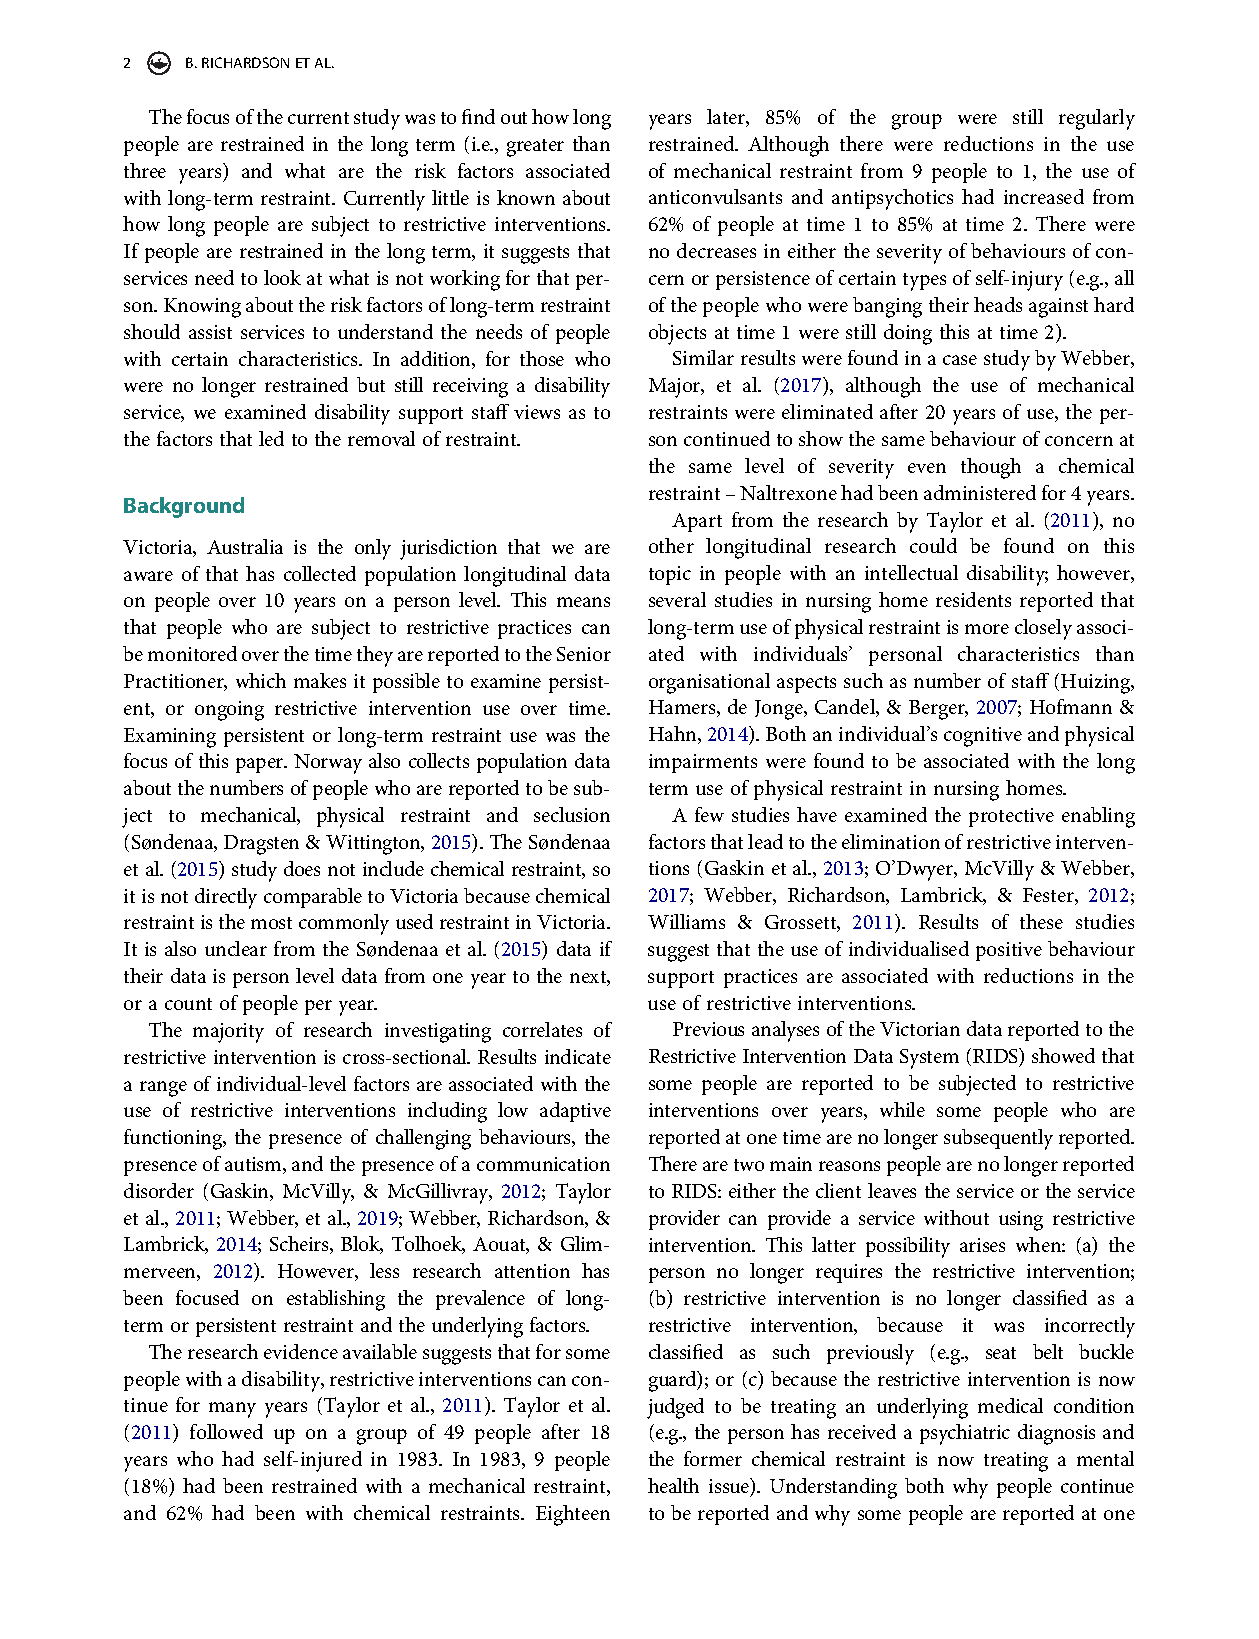  Describe the element at coordinates (1044, 196) in the page. I see `increased` at that location.
